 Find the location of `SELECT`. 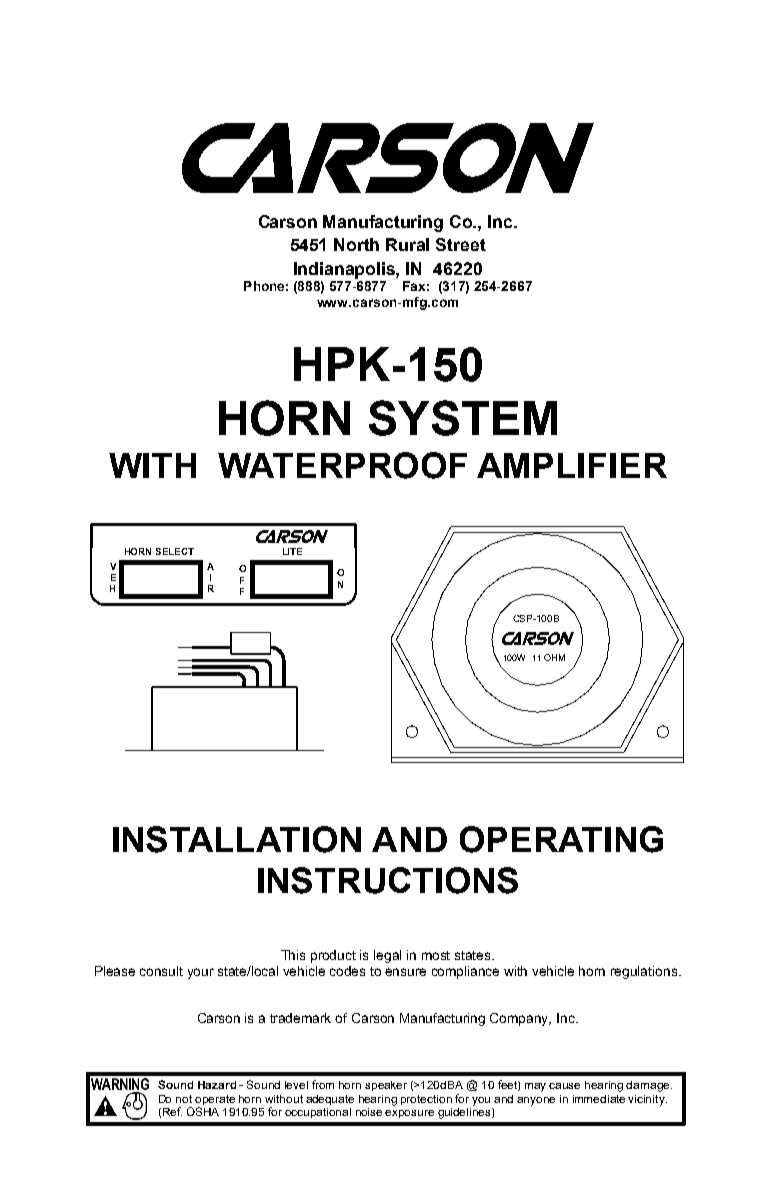

SELECT is located at coordinates (175, 551).
